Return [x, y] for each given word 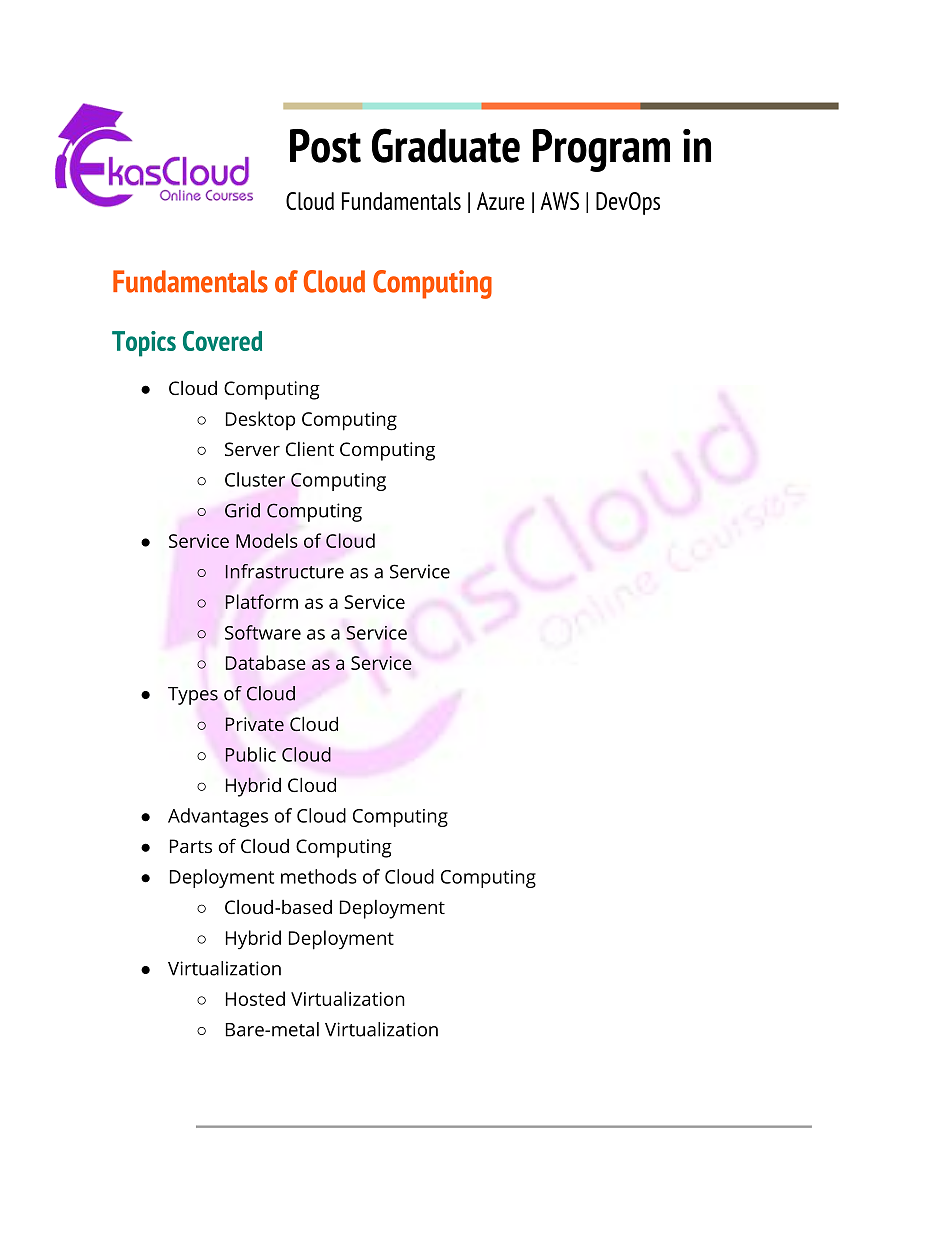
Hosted [255, 998]
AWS [559, 201]
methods [319, 876]
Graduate [446, 145]
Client [310, 449]
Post [325, 146]
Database [266, 662]
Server [252, 449]
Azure [501, 201]
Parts [191, 846]
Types [193, 696]
